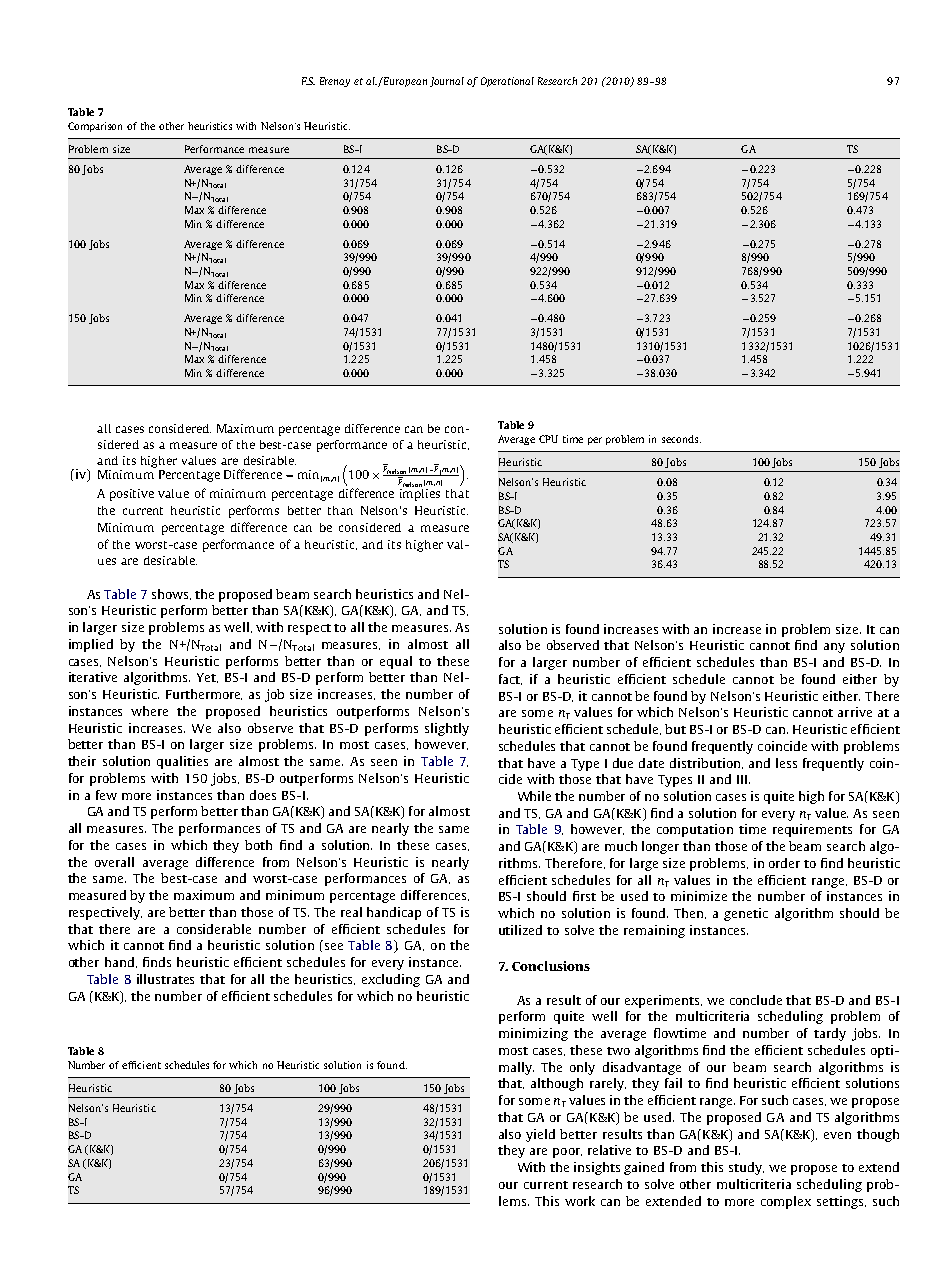  What do you see at coordinates (95, 127) in the document?
I see `Comparison` at bounding box center [95, 127].
